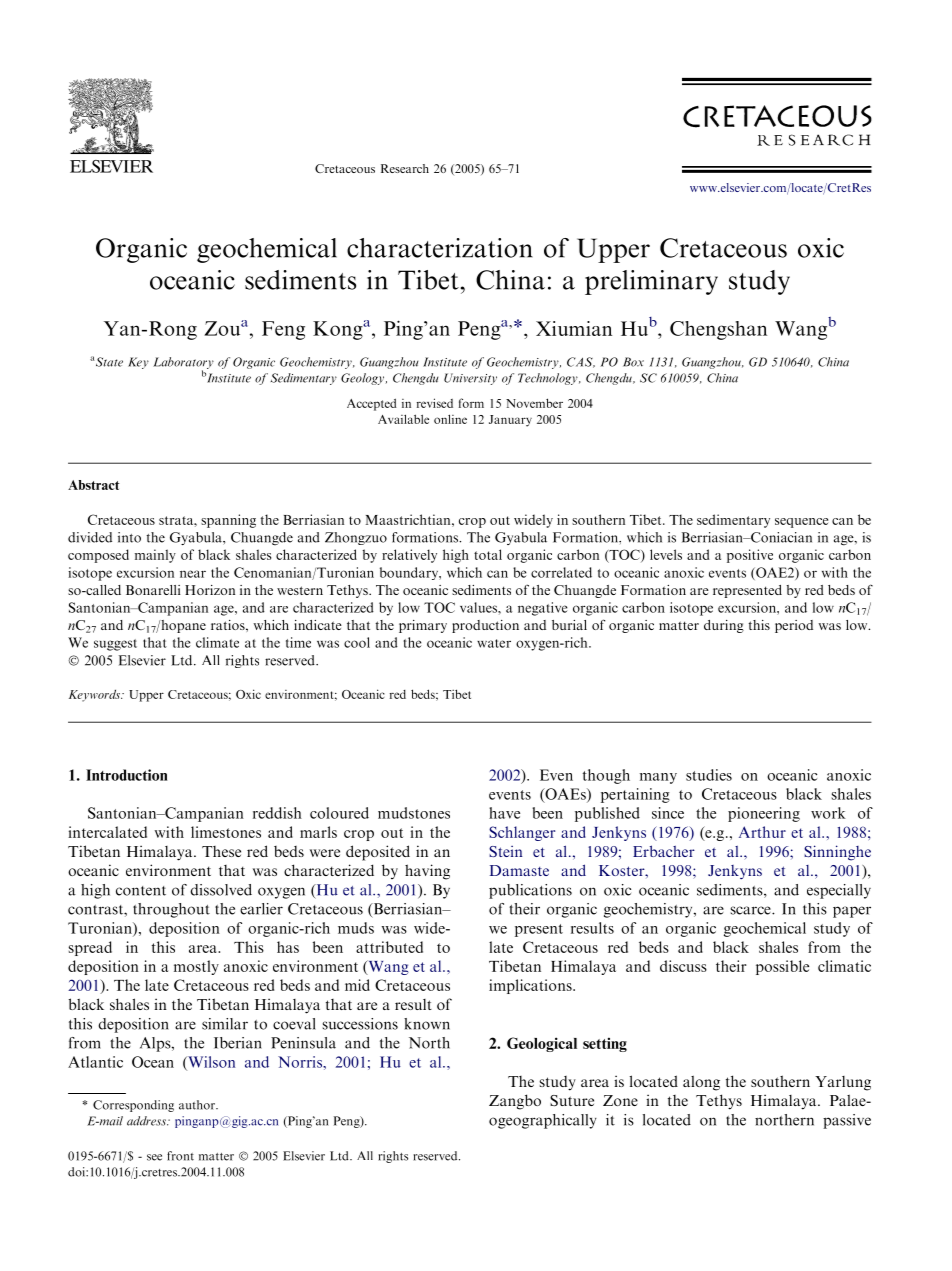 This page has height=1271, width=952. I want to click on preliminary, so click(651, 282).
